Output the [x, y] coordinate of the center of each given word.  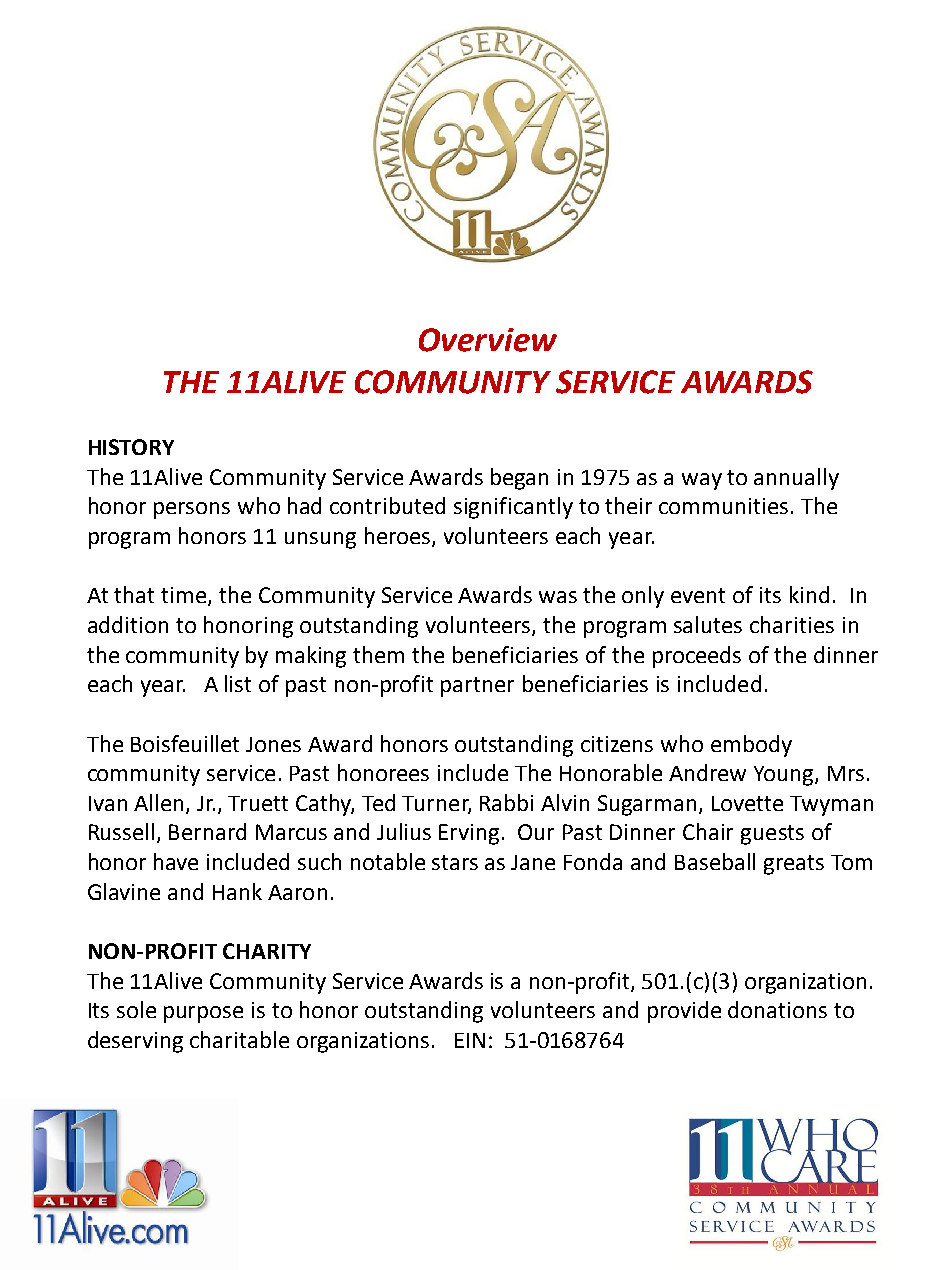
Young [785, 776]
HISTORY [131, 447]
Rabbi [506, 802]
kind [809, 594]
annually [796, 479]
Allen [158, 802]
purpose [203, 1014]
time [183, 595]
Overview [488, 340]
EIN [470, 1040]
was [558, 597]
